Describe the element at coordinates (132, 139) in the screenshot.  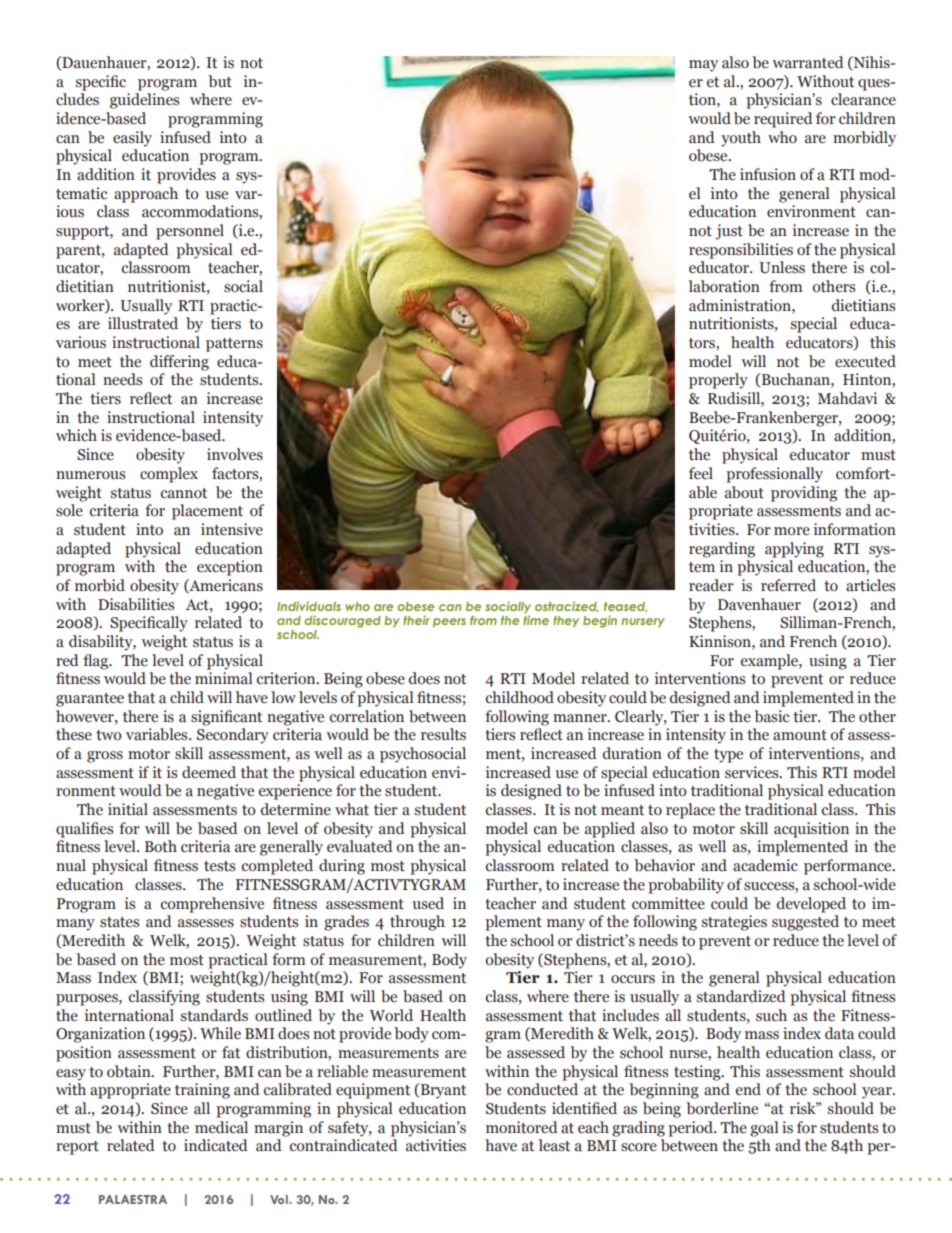
I see `easily` at that location.
